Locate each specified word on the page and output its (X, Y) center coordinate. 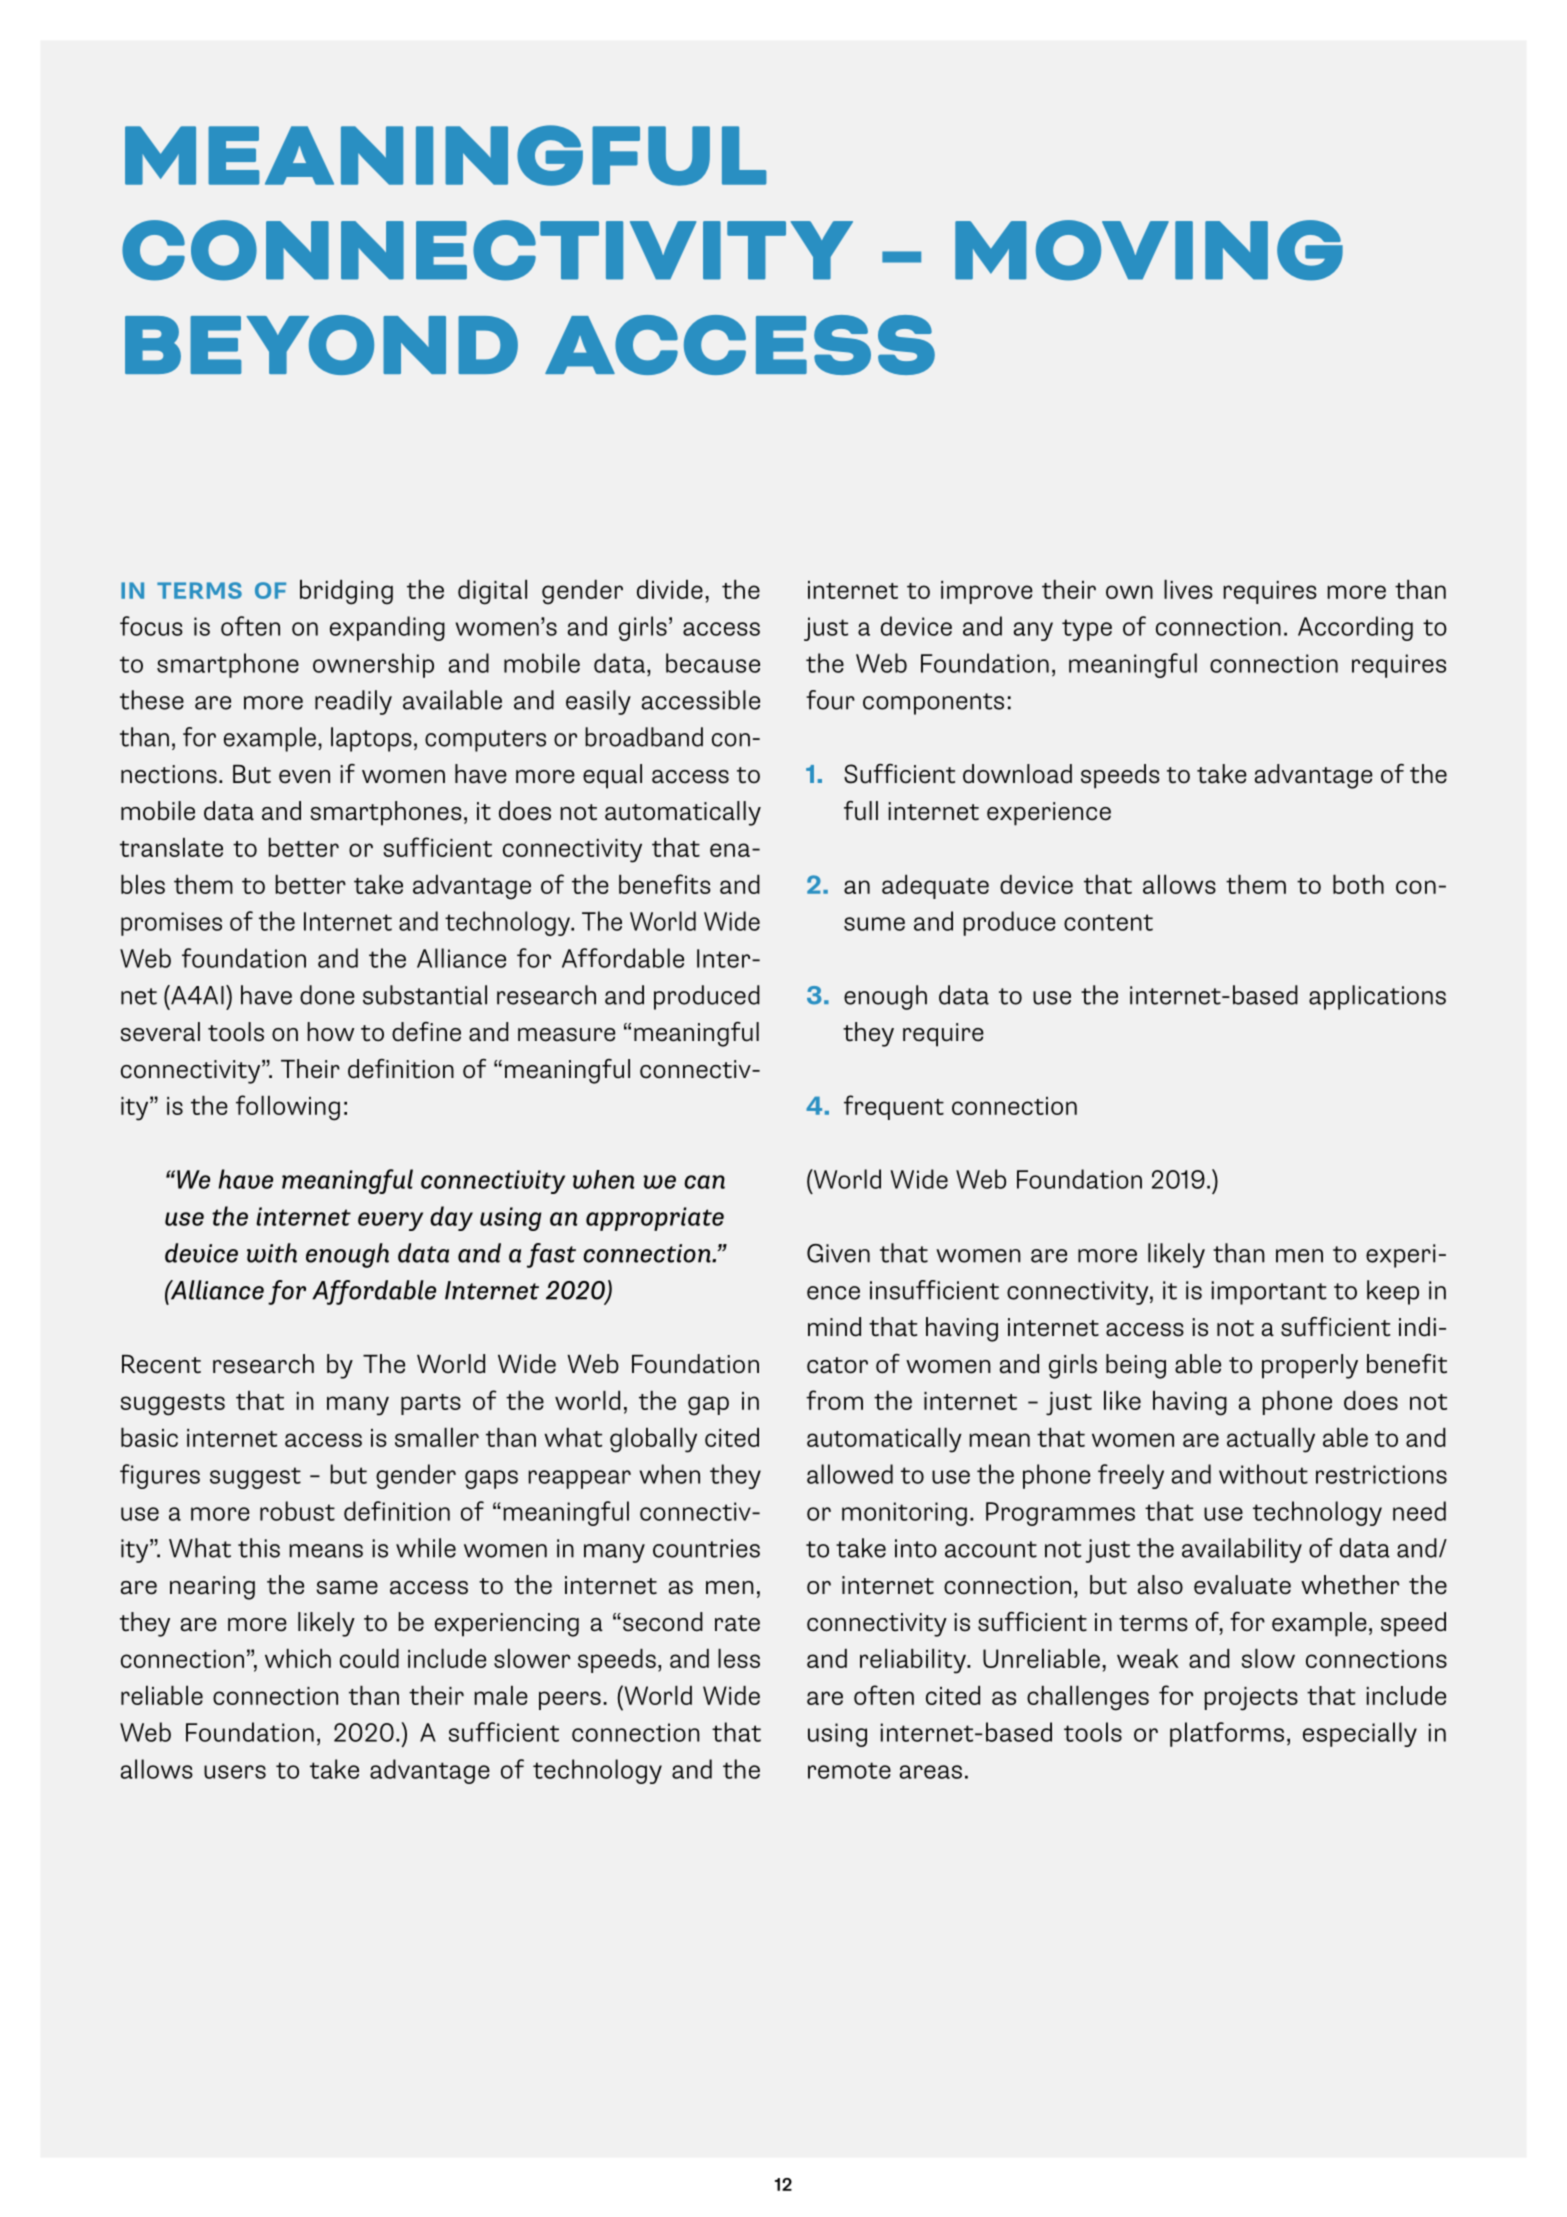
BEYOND (321, 345)
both (1358, 884)
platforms (1227, 1734)
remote (849, 1770)
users (235, 1772)
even (304, 777)
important (1269, 1293)
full (861, 811)
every (390, 1221)
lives (1188, 589)
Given (838, 1253)
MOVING (1149, 250)
